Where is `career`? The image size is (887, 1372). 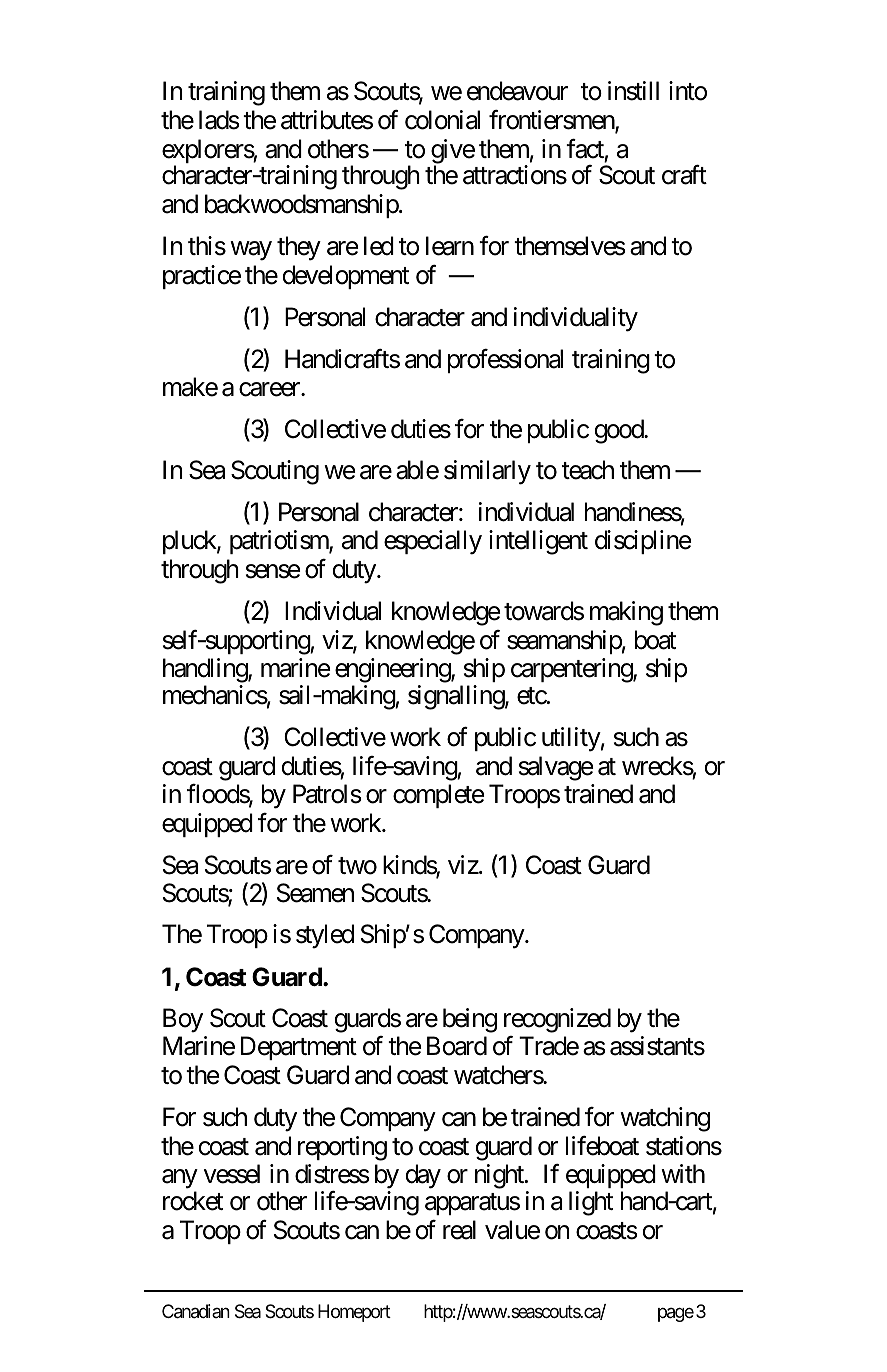
career is located at coordinates (270, 390).
